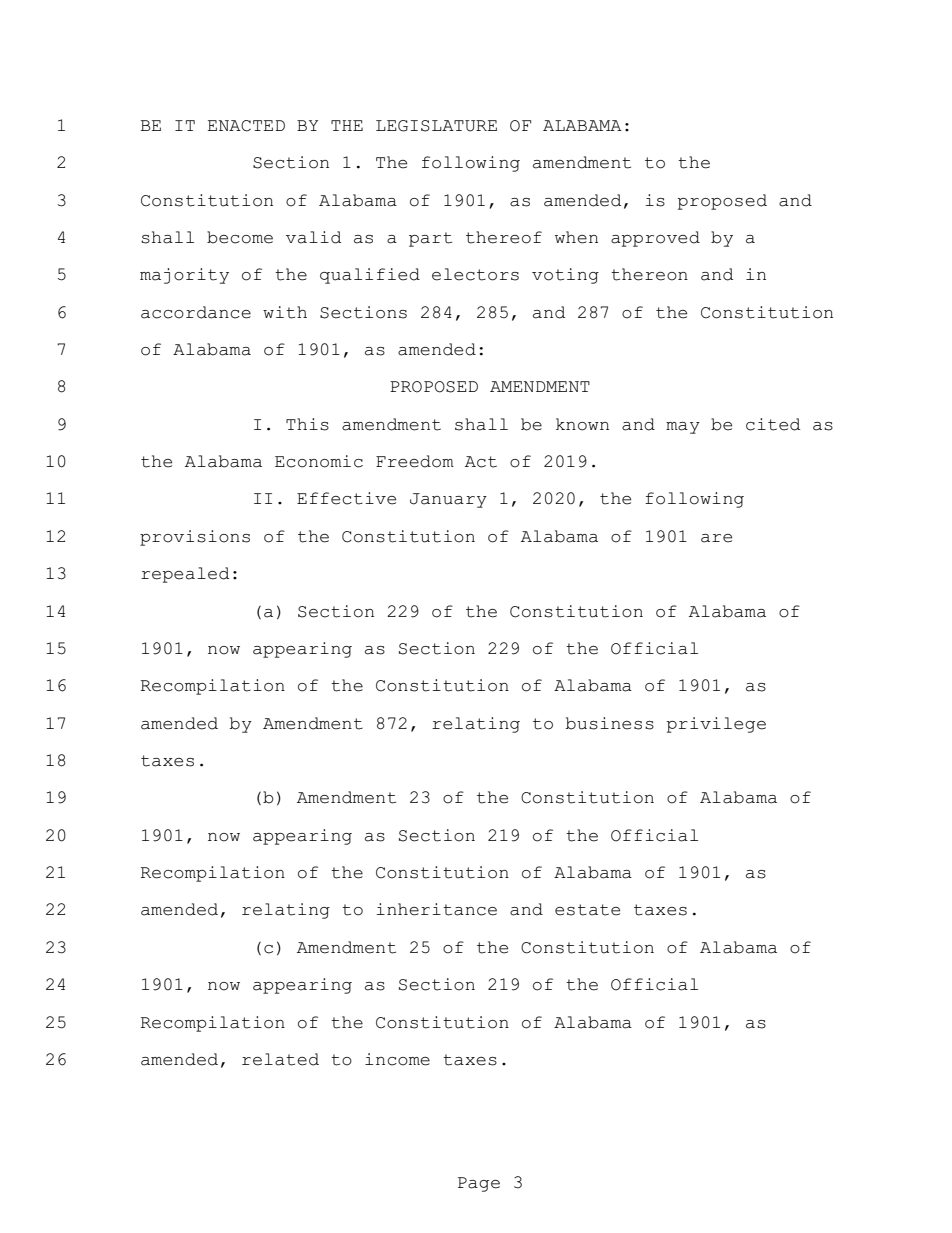  Describe the element at coordinates (716, 725) in the screenshot. I see `privilege` at that location.
